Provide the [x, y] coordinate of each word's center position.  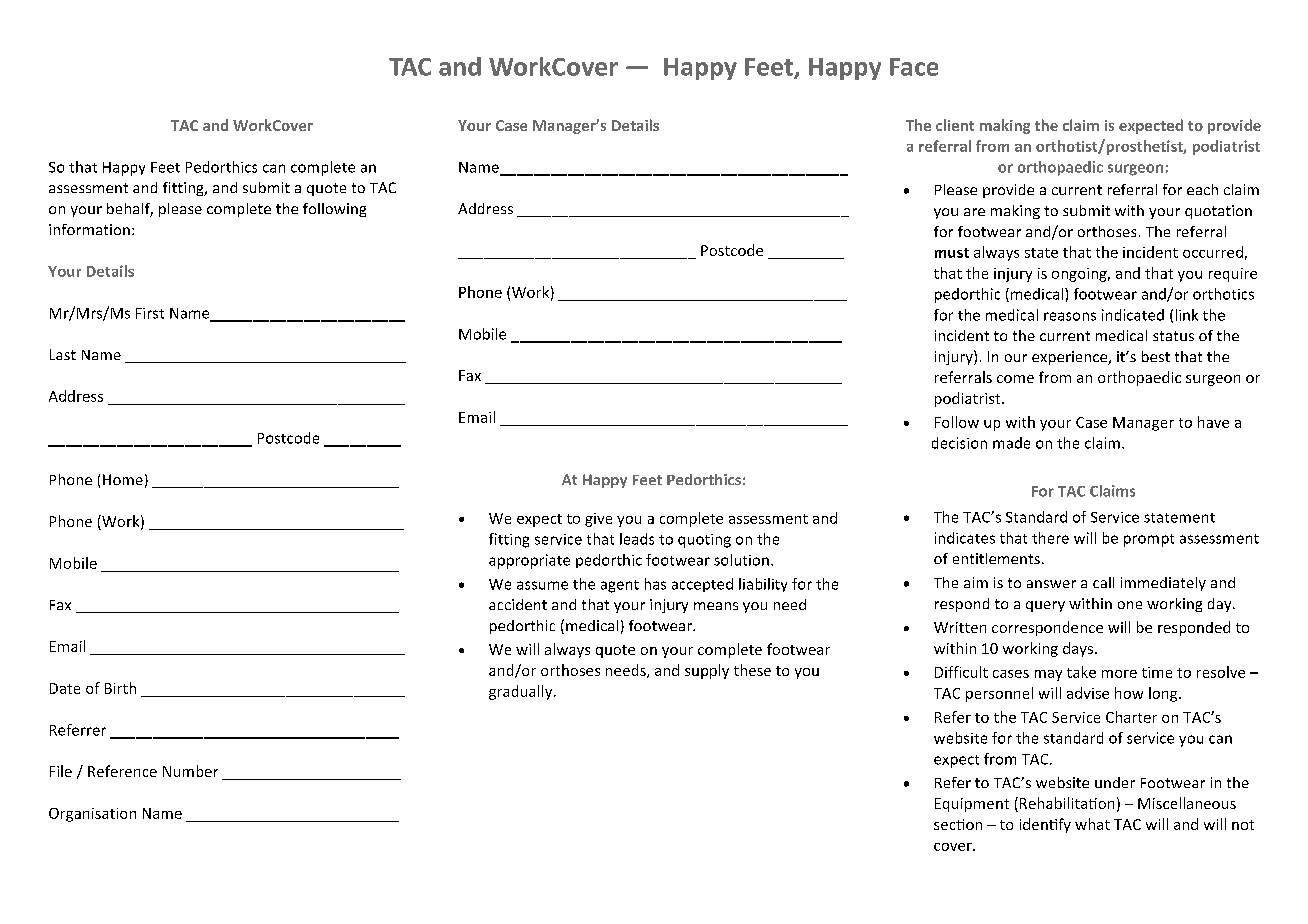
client [955, 125]
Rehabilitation [1067, 803]
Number [190, 771]
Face [914, 67]
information [89, 229]
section [958, 824]
